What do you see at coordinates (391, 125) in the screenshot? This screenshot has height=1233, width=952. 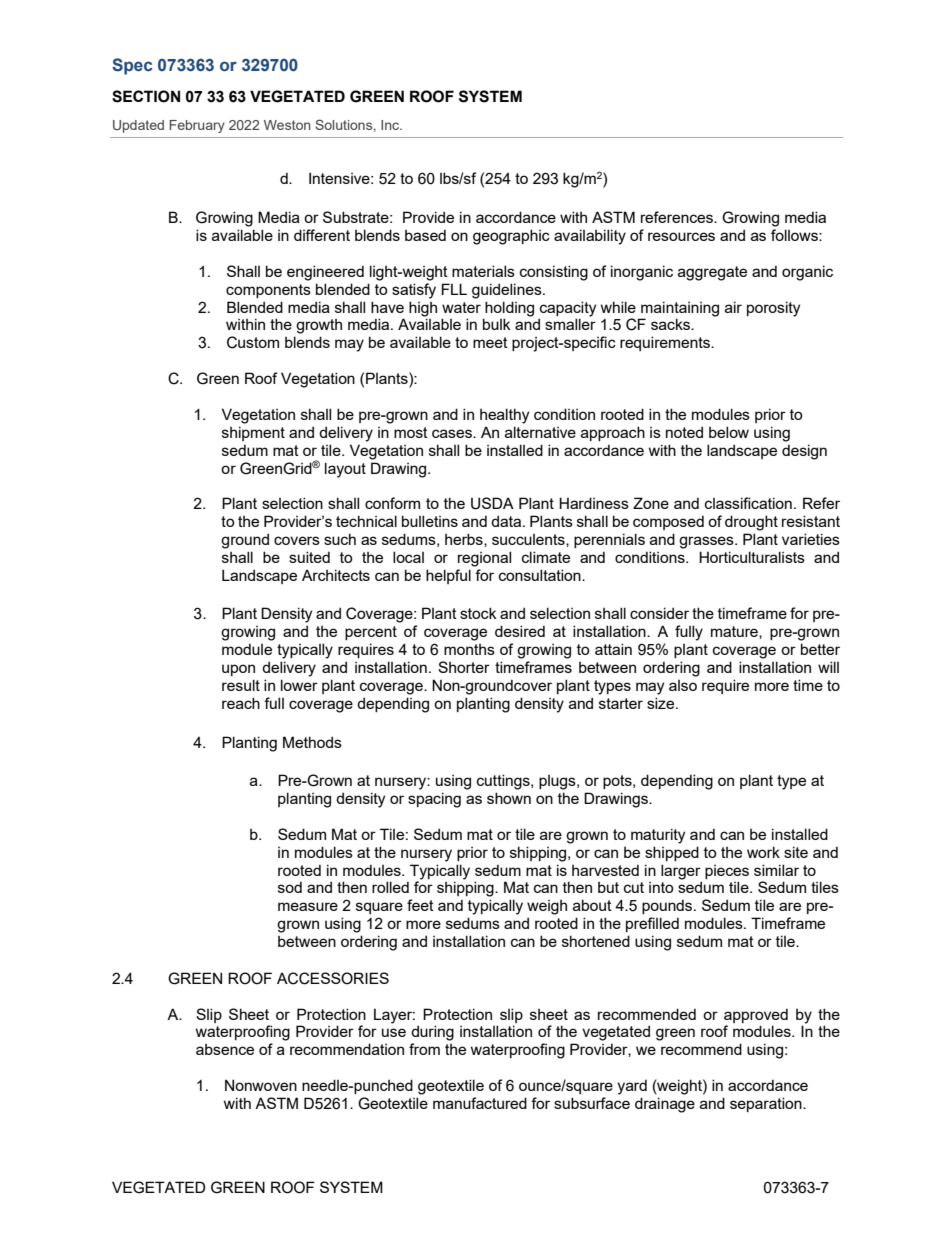 I see `Inc` at bounding box center [391, 125].
